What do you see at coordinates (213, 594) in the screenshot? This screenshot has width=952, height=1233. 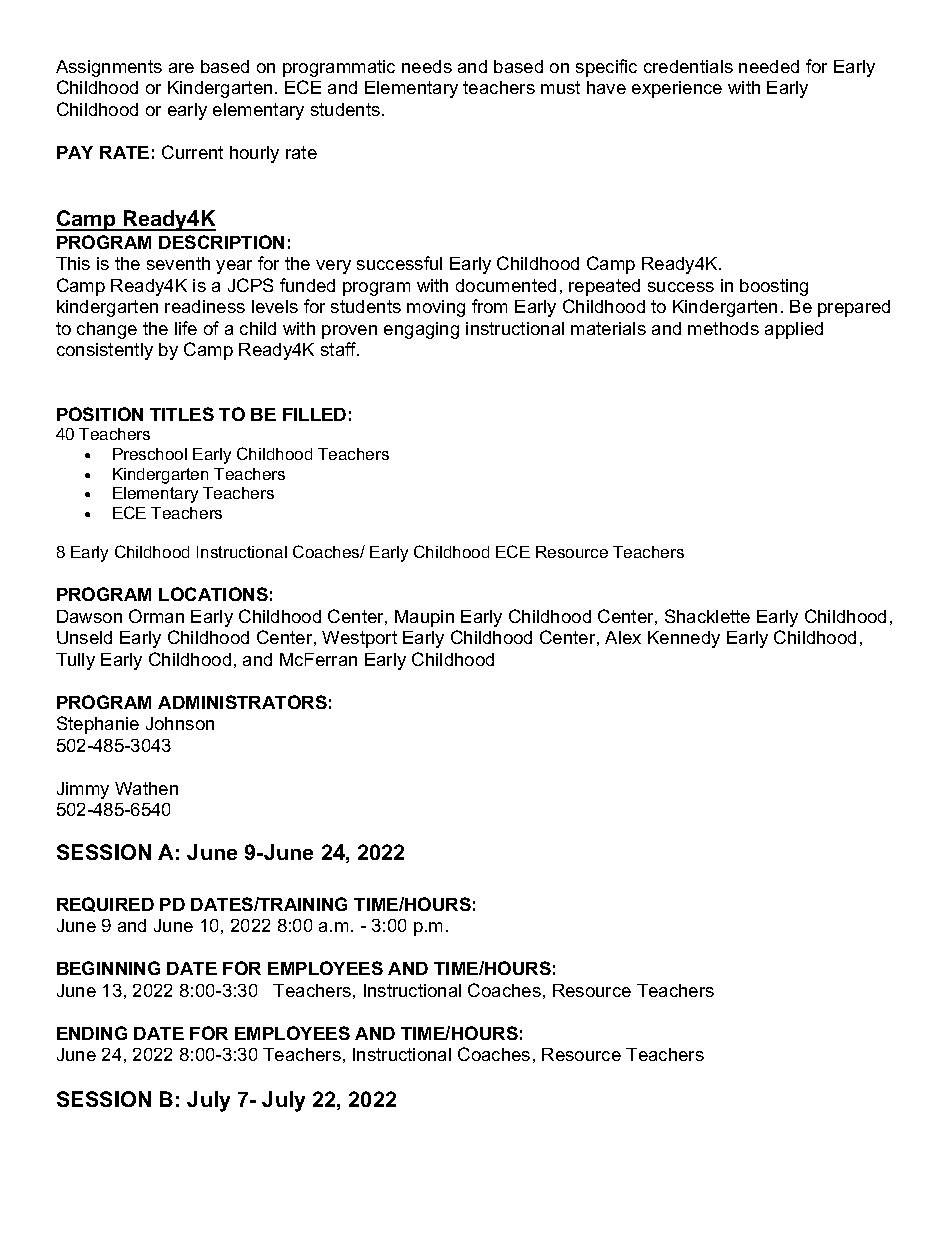 I see `LOCATIONS` at bounding box center [213, 594].
